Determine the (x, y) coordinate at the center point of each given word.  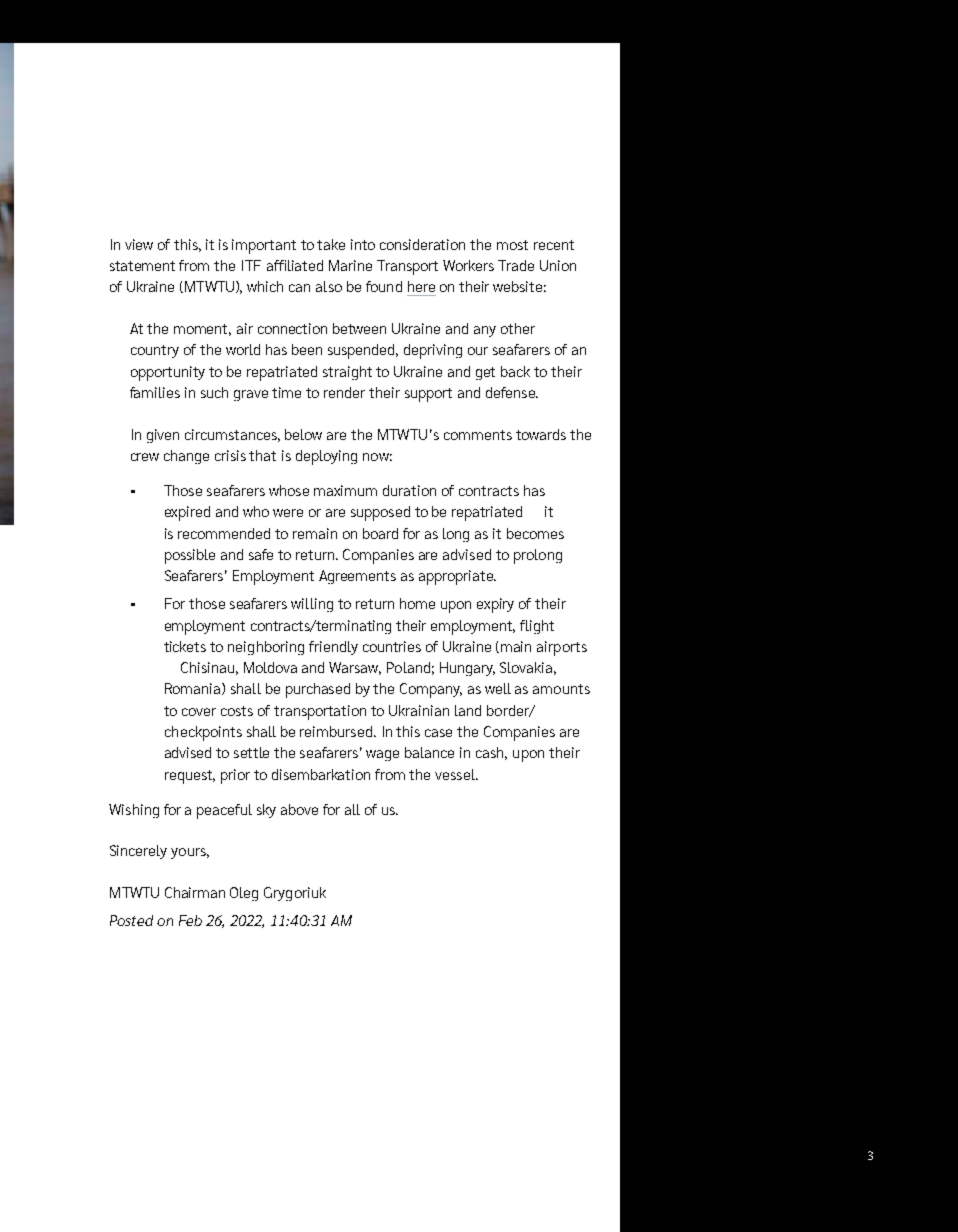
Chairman (195, 892)
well (498, 688)
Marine (350, 265)
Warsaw (355, 668)
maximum (345, 490)
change (186, 457)
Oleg (244, 894)
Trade (516, 265)
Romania (194, 689)
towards (541, 434)
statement (142, 266)
